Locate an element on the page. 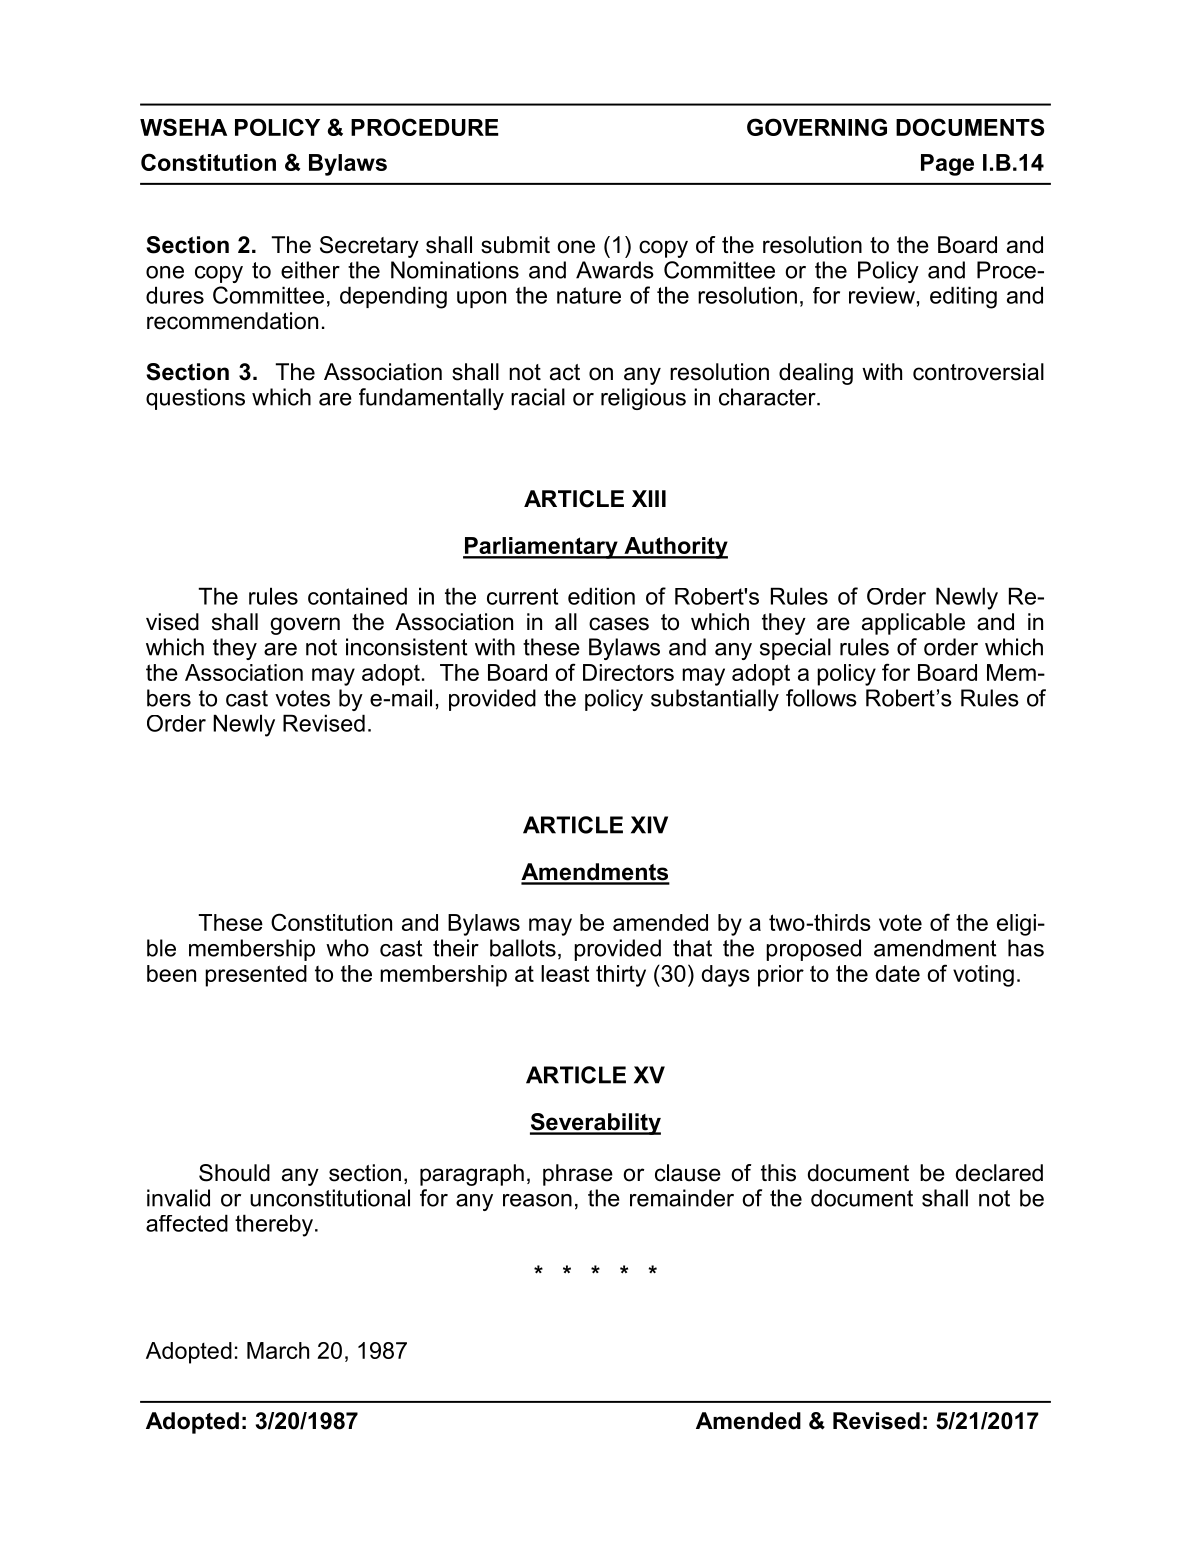  Page is located at coordinates (947, 165).
